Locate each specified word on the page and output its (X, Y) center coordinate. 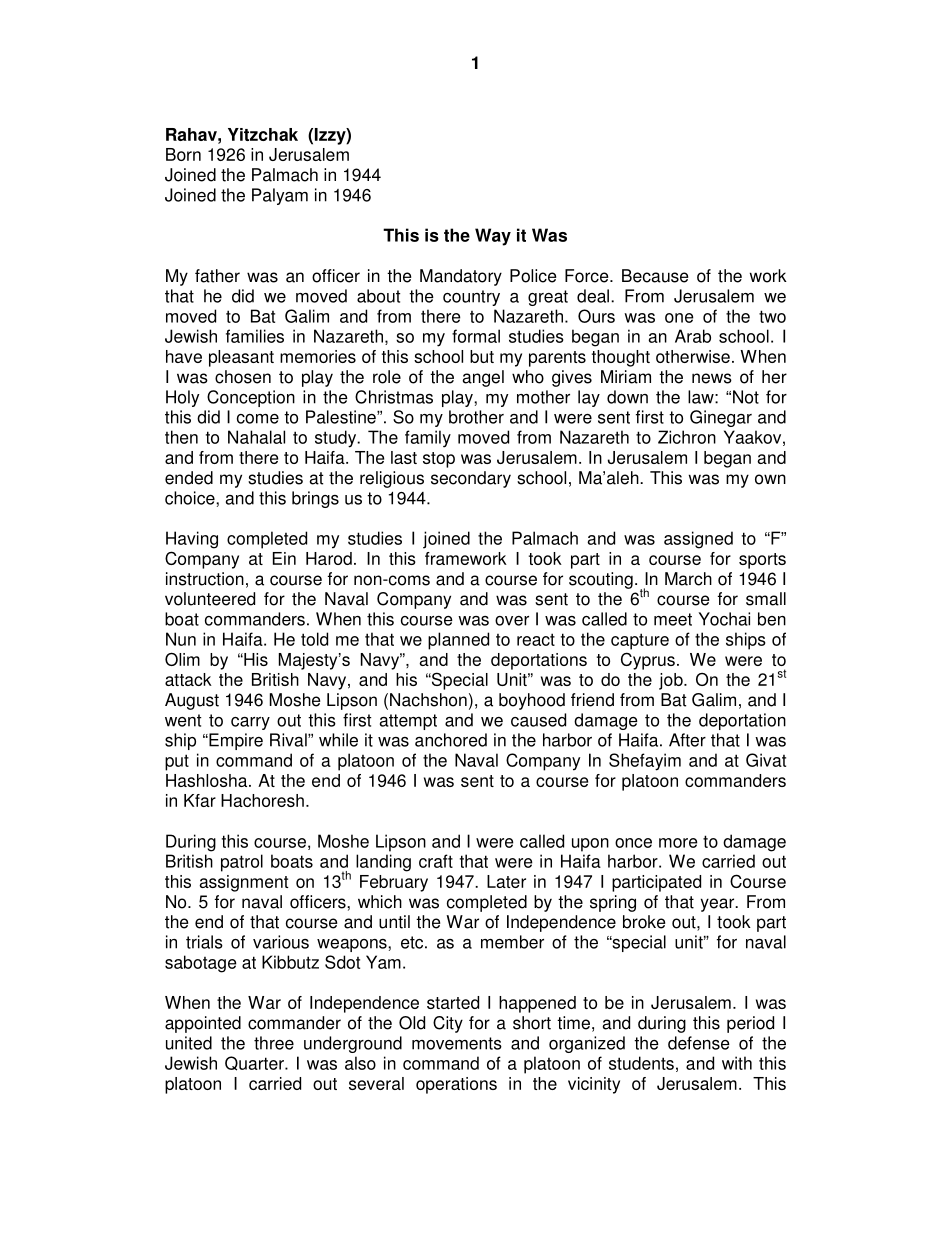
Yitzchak (263, 134)
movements (457, 1043)
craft (436, 861)
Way (493, 237)
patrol (242, 863)
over (512, 621)
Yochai (724, 619)
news (712, 378)
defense (699, 1043)
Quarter (255, 1063)
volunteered (210, 599)
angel (483, 378)
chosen (243, 377)
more (678, 843)
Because (655, 276)
